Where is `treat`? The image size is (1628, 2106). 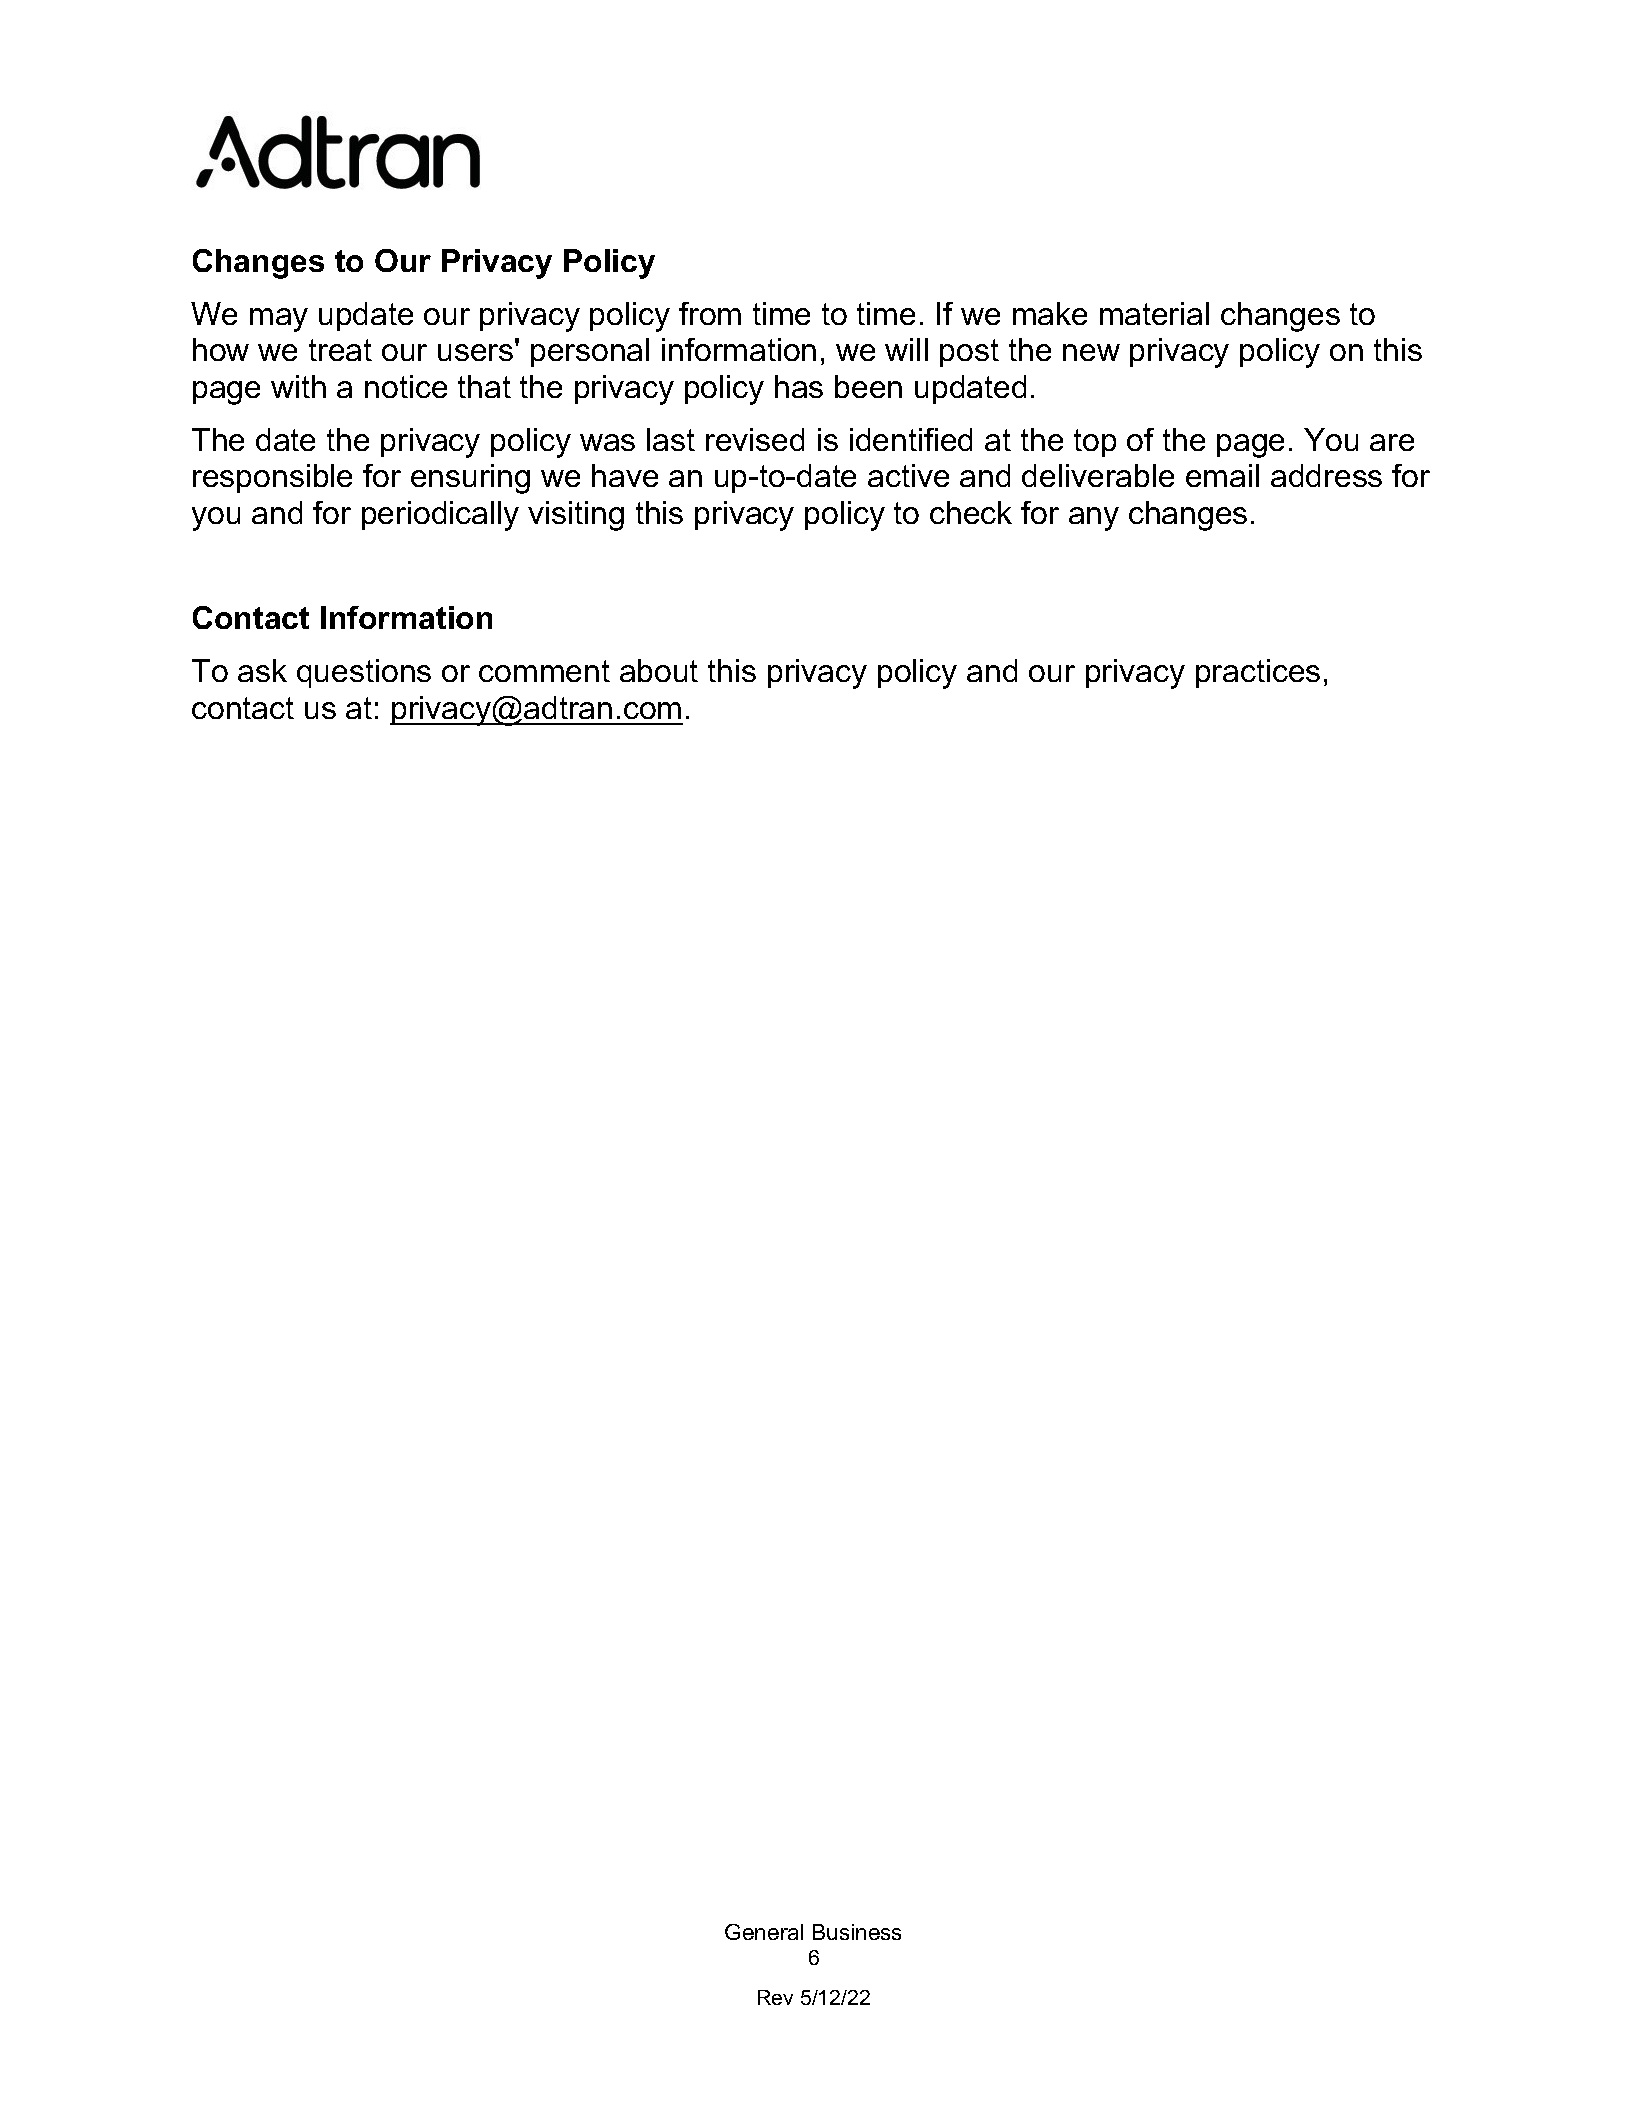 treat is located at coordinates (340, 350).
